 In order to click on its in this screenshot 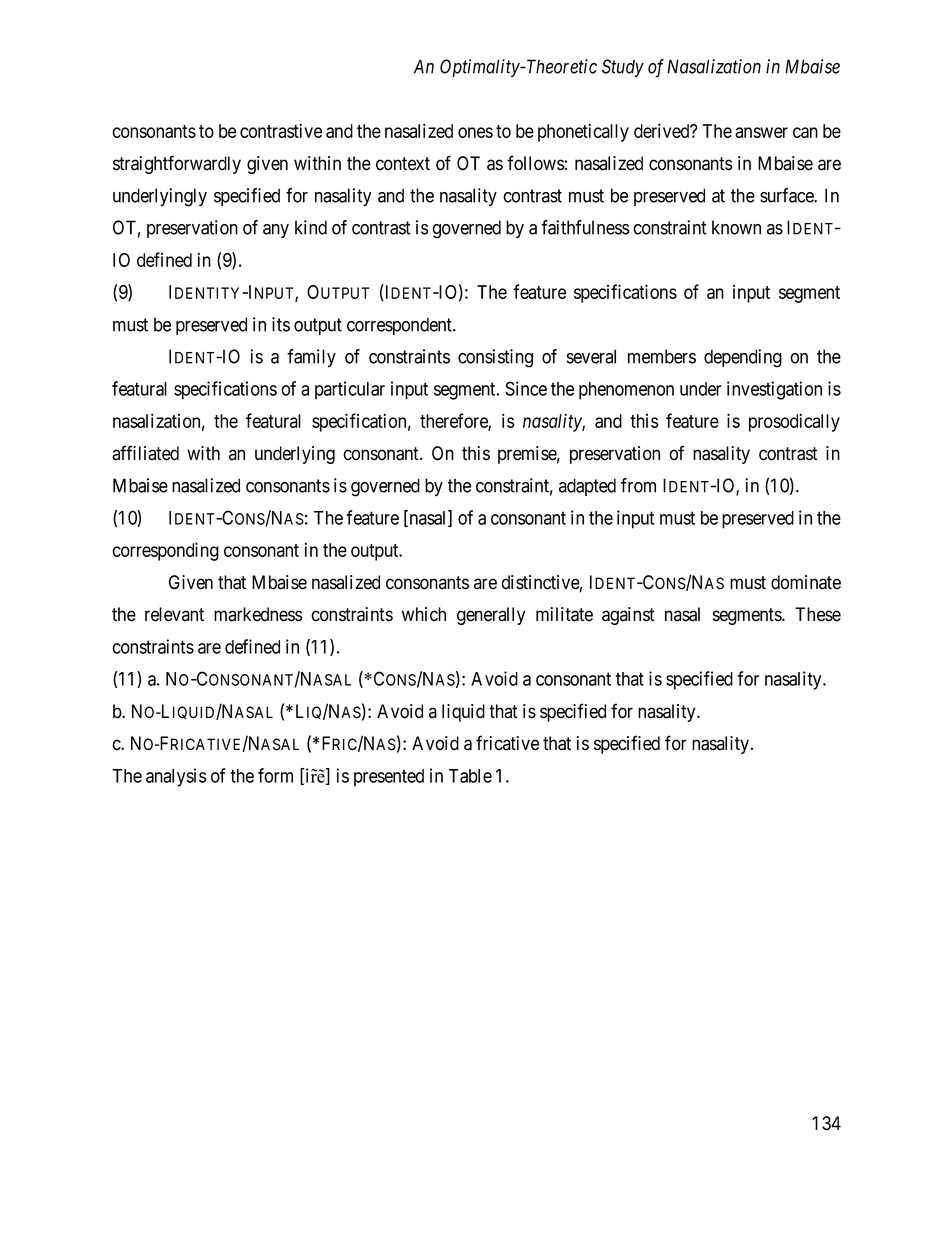, I will do `click(281, 324)`.
